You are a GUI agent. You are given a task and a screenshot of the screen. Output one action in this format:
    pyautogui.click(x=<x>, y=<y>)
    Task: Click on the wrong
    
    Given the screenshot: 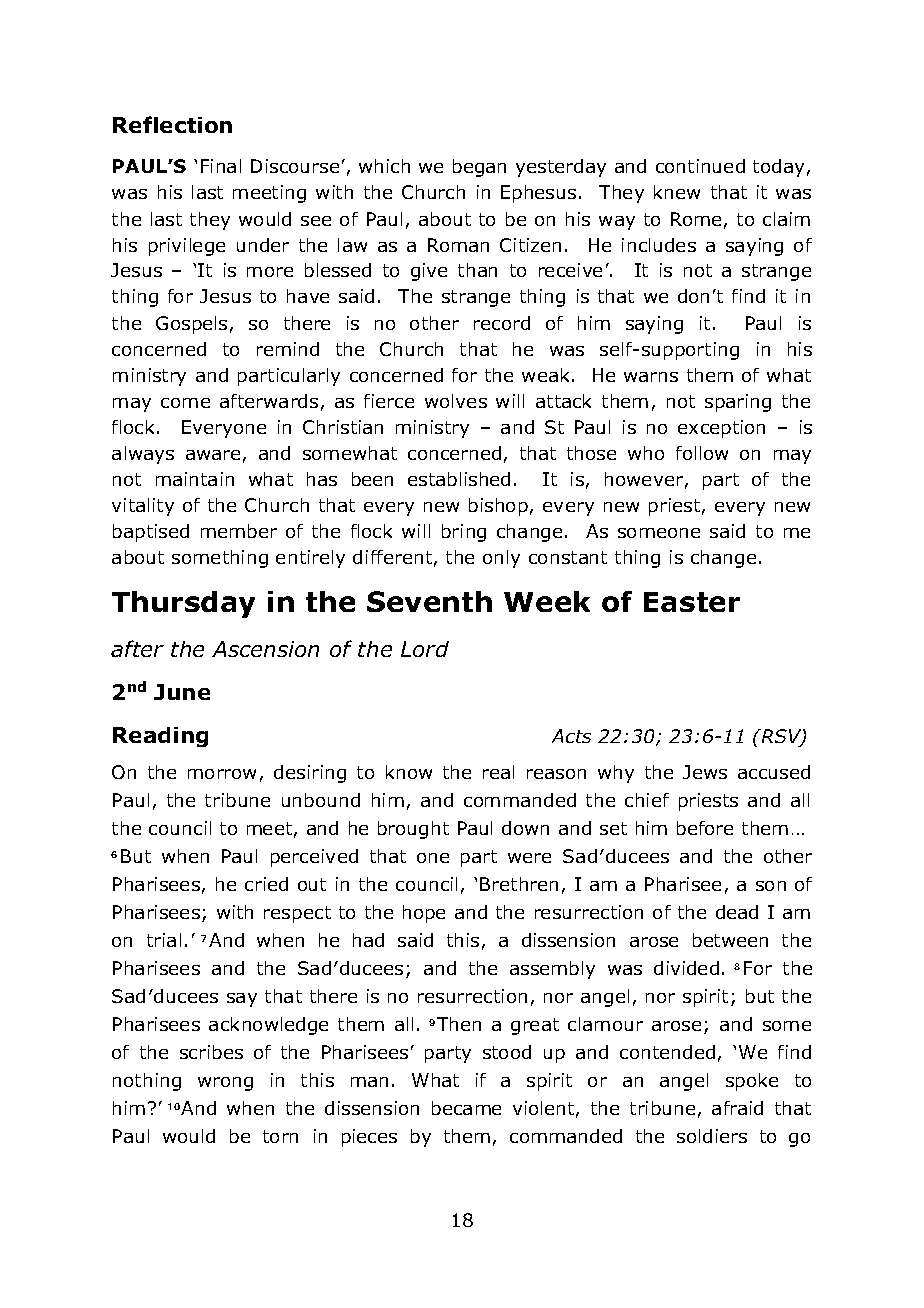 What is the action you would take?
    pyautogui.click(x=225, y=1084)
